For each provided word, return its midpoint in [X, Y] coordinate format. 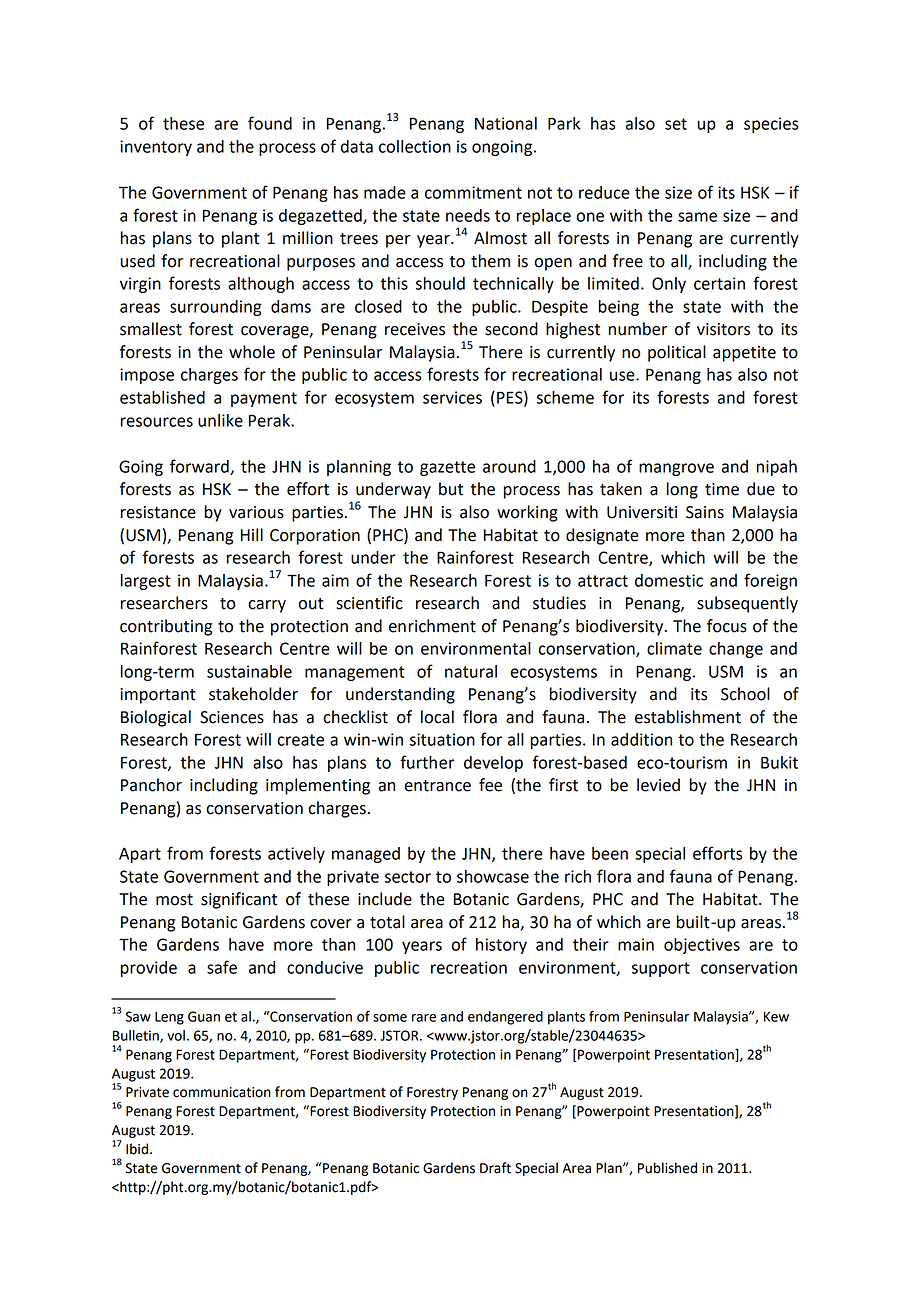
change [736, 650]
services [452, 397]
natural [471, 671]
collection [415, 146]
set [676, 124]
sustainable [249, 671]
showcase [493, 876]
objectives [702, 946]
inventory [156, 148]
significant [239, 900]
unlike [220, 420]
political [677, 353]
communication [222, 1092]
